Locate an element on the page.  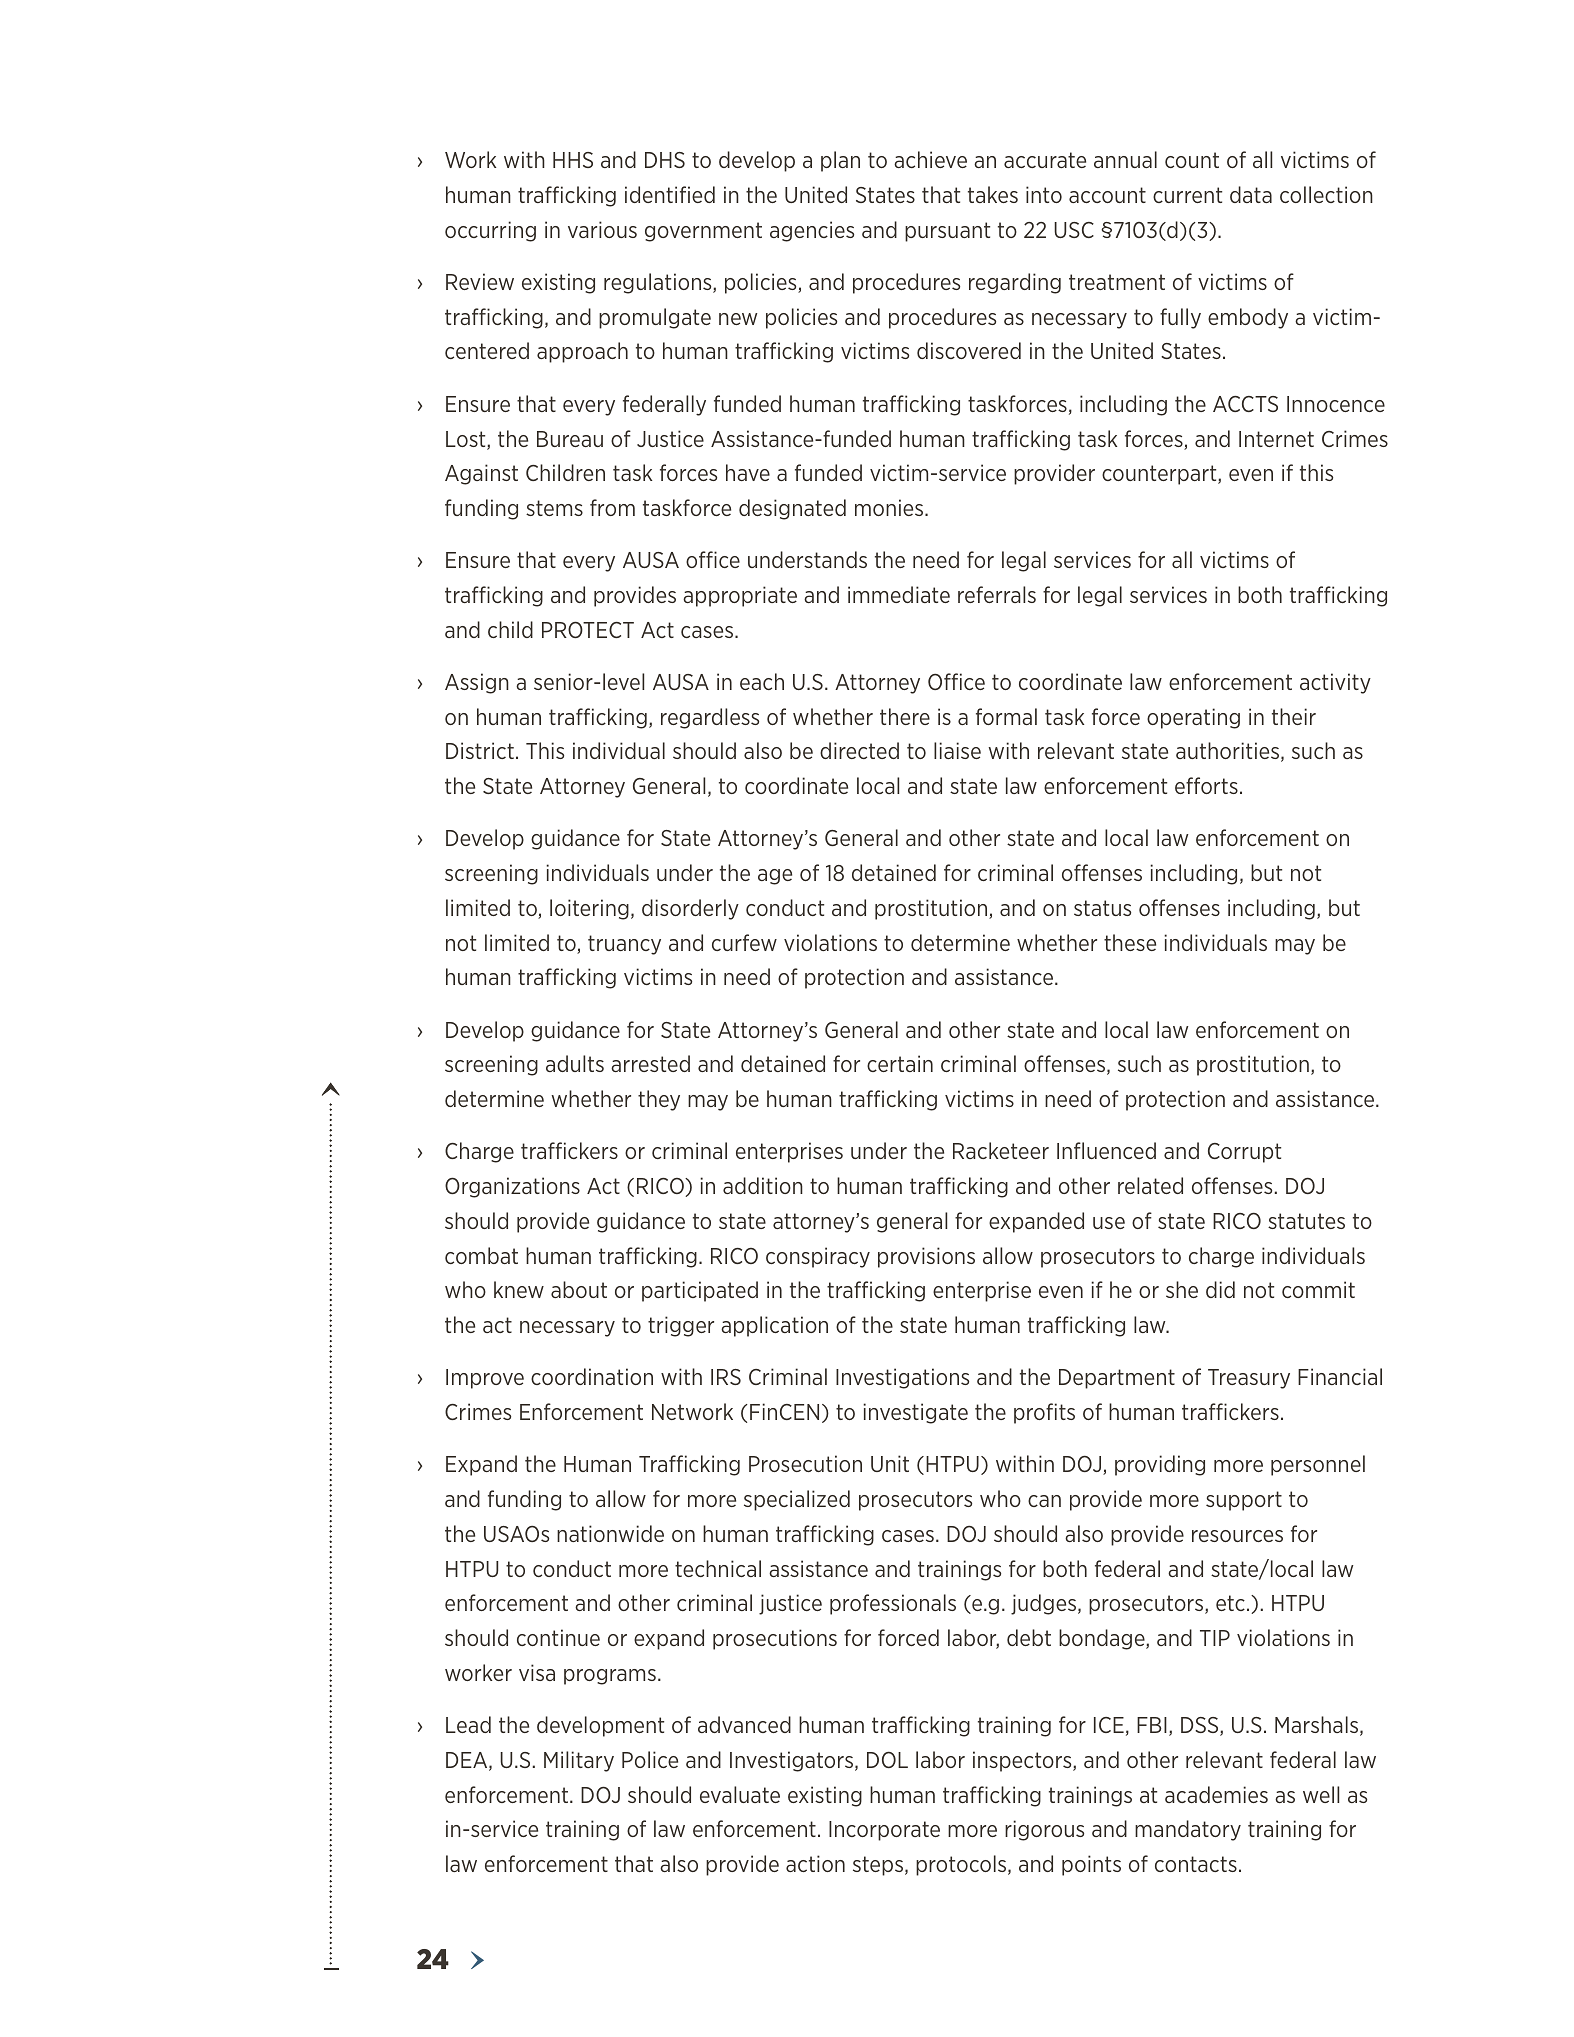
academies is located at coordinates (1216, 1794).
